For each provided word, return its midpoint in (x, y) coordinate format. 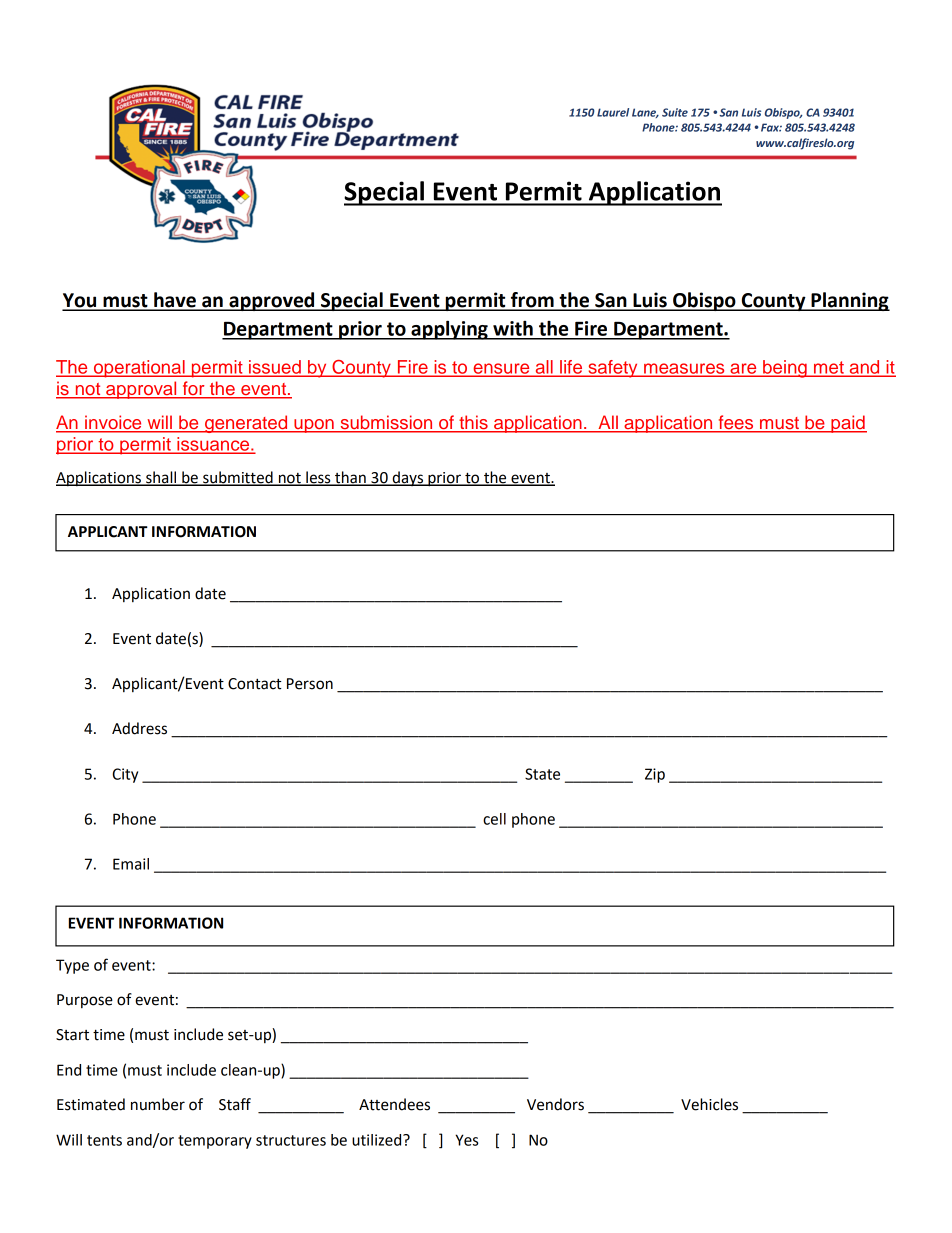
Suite (675, 112)
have (175, 301)
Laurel (613, 112)
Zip (655, 775)
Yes (466, 1140)
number (158, 1104)
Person (310, 684)
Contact (255, 684)
